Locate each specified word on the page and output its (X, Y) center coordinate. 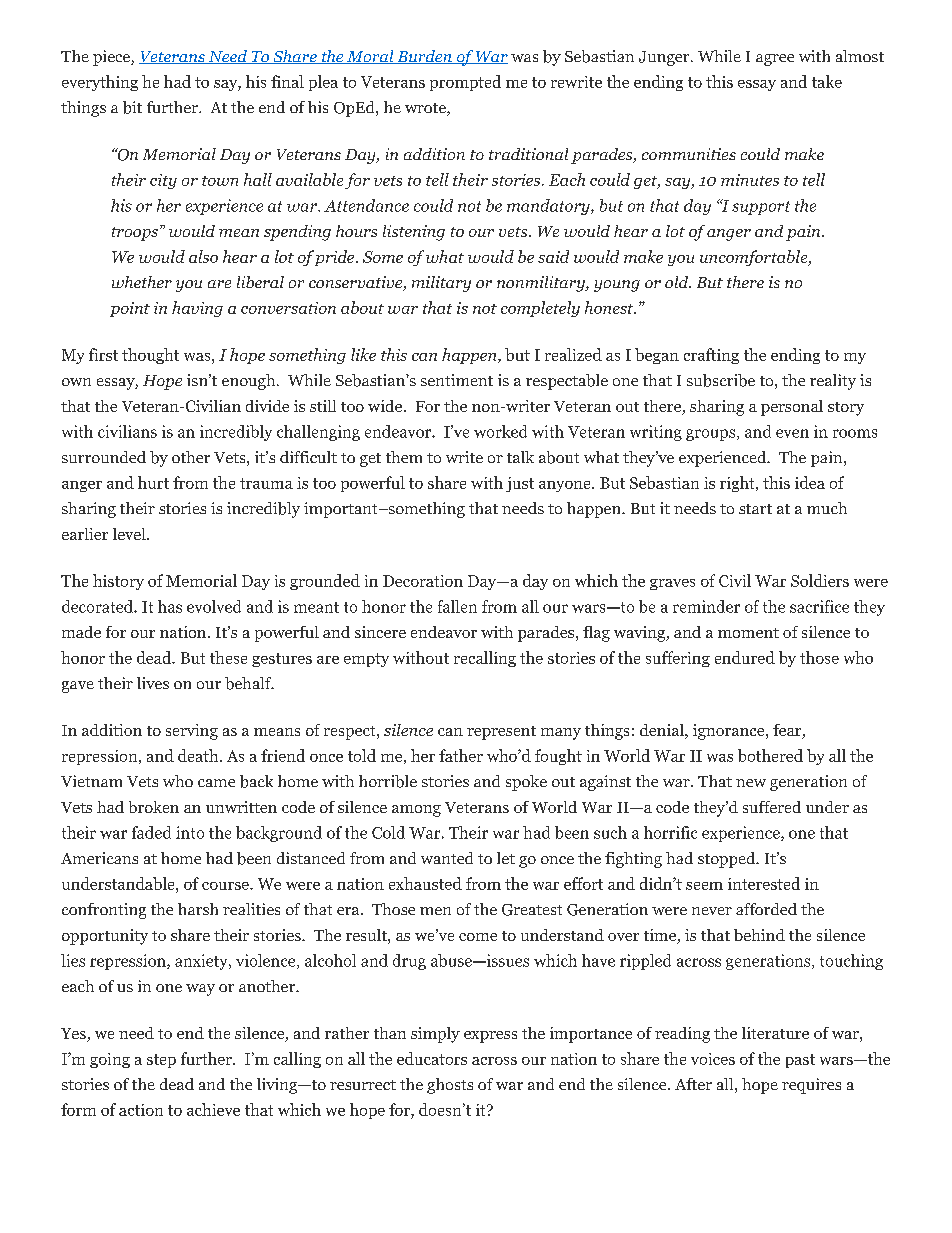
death (199, 755)
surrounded (104, 457)
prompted (465, 83)
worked (500, 431)
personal (792, 408)
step (161, 1061)
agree (775, 60)
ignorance (730, 732)
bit (132, 107)
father (461, 755)
